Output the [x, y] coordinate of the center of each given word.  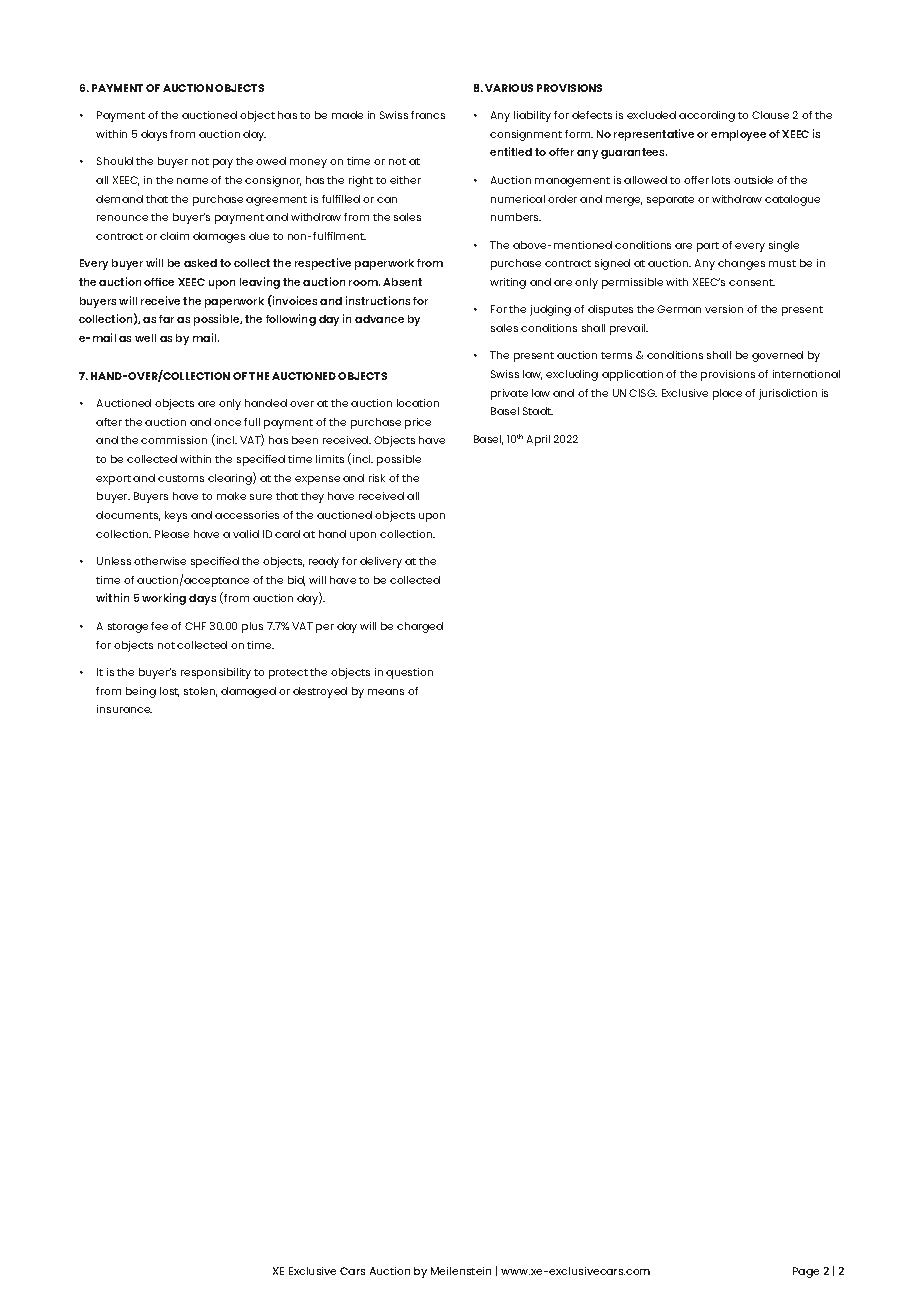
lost [169, 692]
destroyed [320, 692]
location [418, 403]
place [727, 394]
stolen [200, 692]
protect [288, 674]
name [192, 181]
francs [428, 115]
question [409, 673]
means [386, 692]
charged [420, 627]
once [227, 423]
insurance [124, 709]
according [707, 116]
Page [806, 1272]
